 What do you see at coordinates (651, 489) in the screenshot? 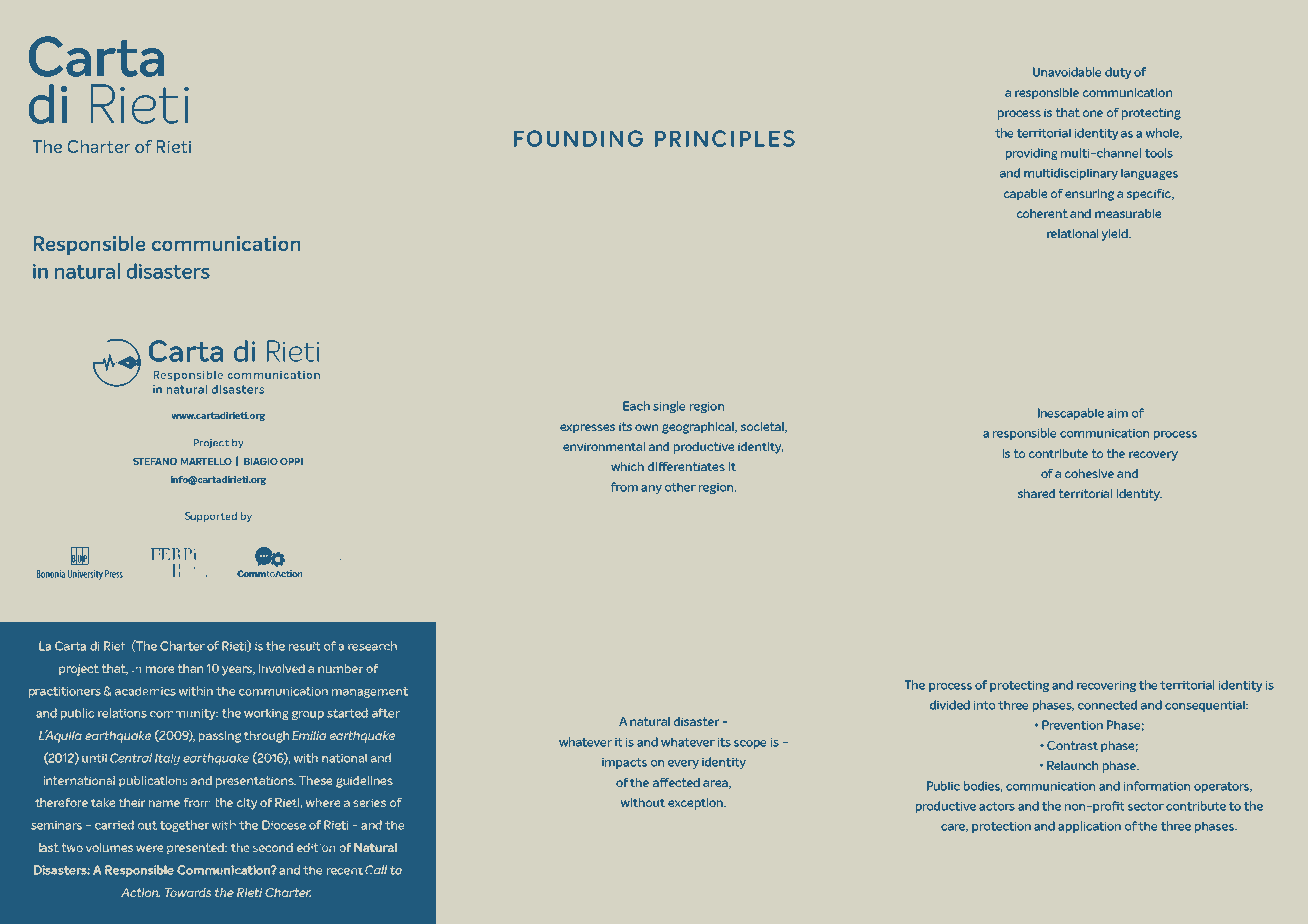
I see `any` at bounding box center [651, 489].
